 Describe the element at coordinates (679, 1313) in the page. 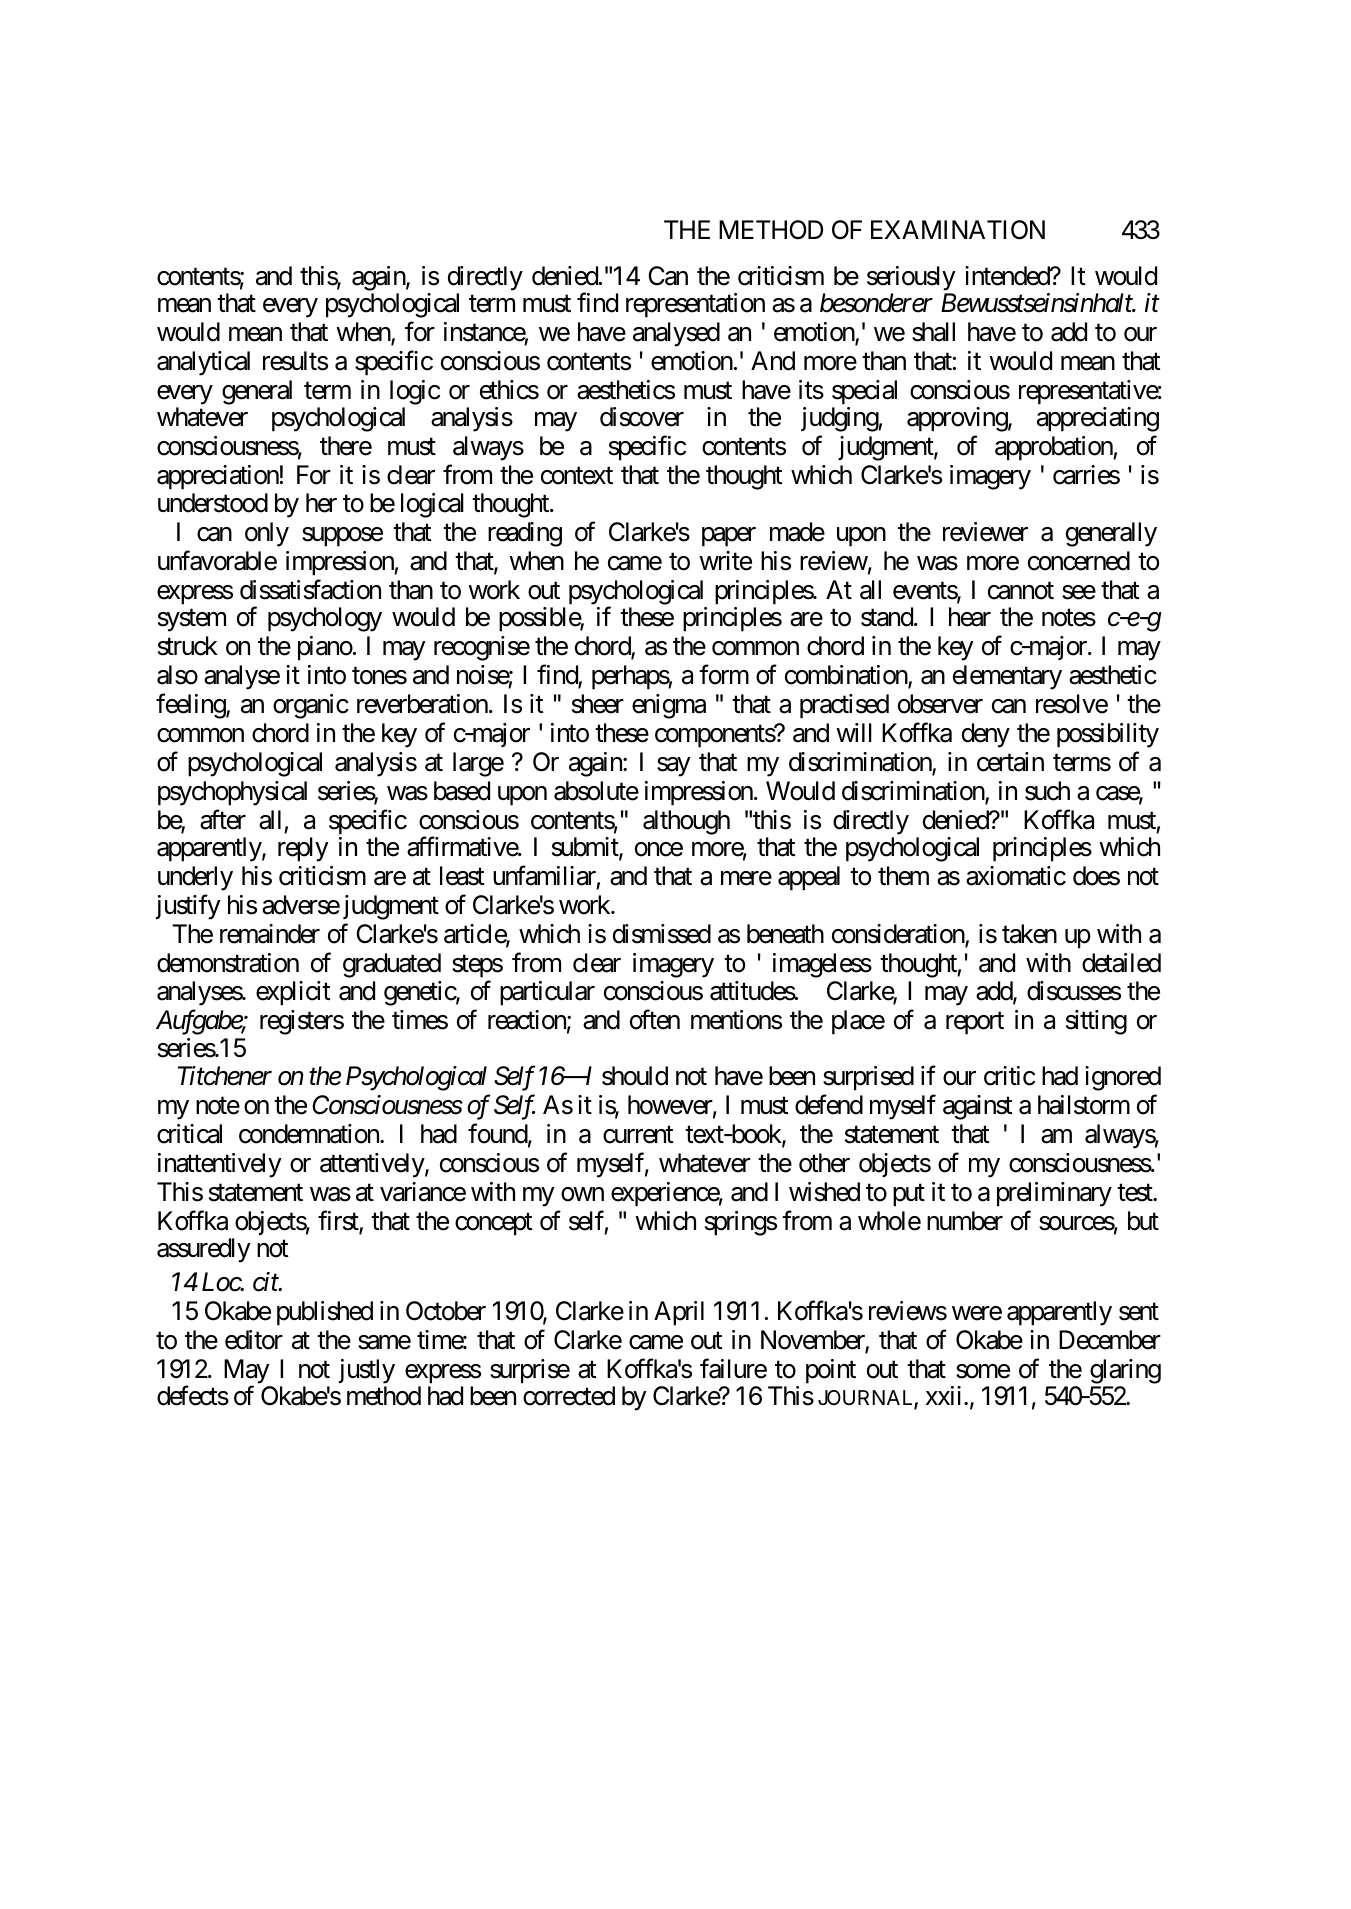

I see `April` at that location.
